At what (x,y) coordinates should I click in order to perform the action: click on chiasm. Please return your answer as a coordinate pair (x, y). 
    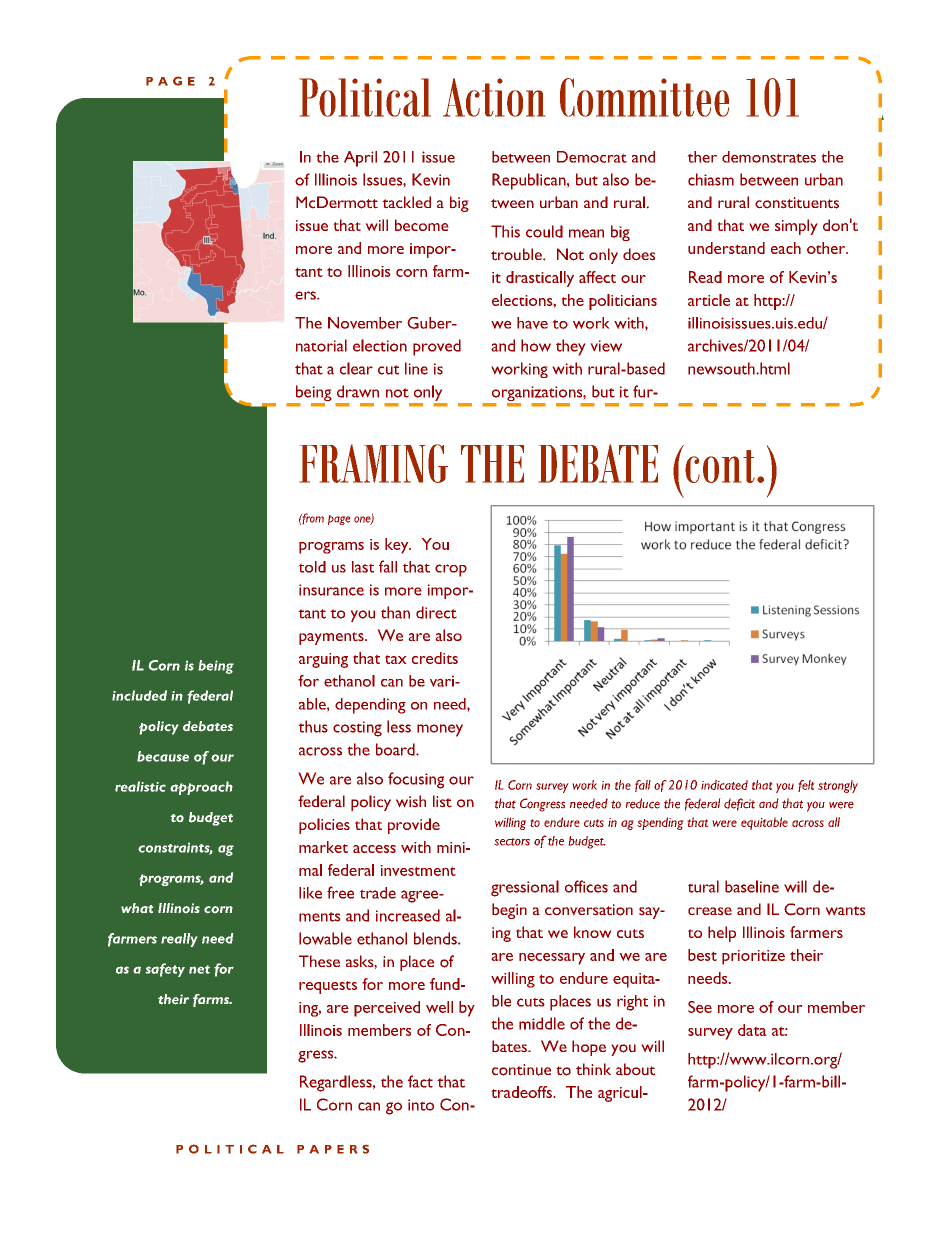
    Looking at the image, I should click on (711, 179).
